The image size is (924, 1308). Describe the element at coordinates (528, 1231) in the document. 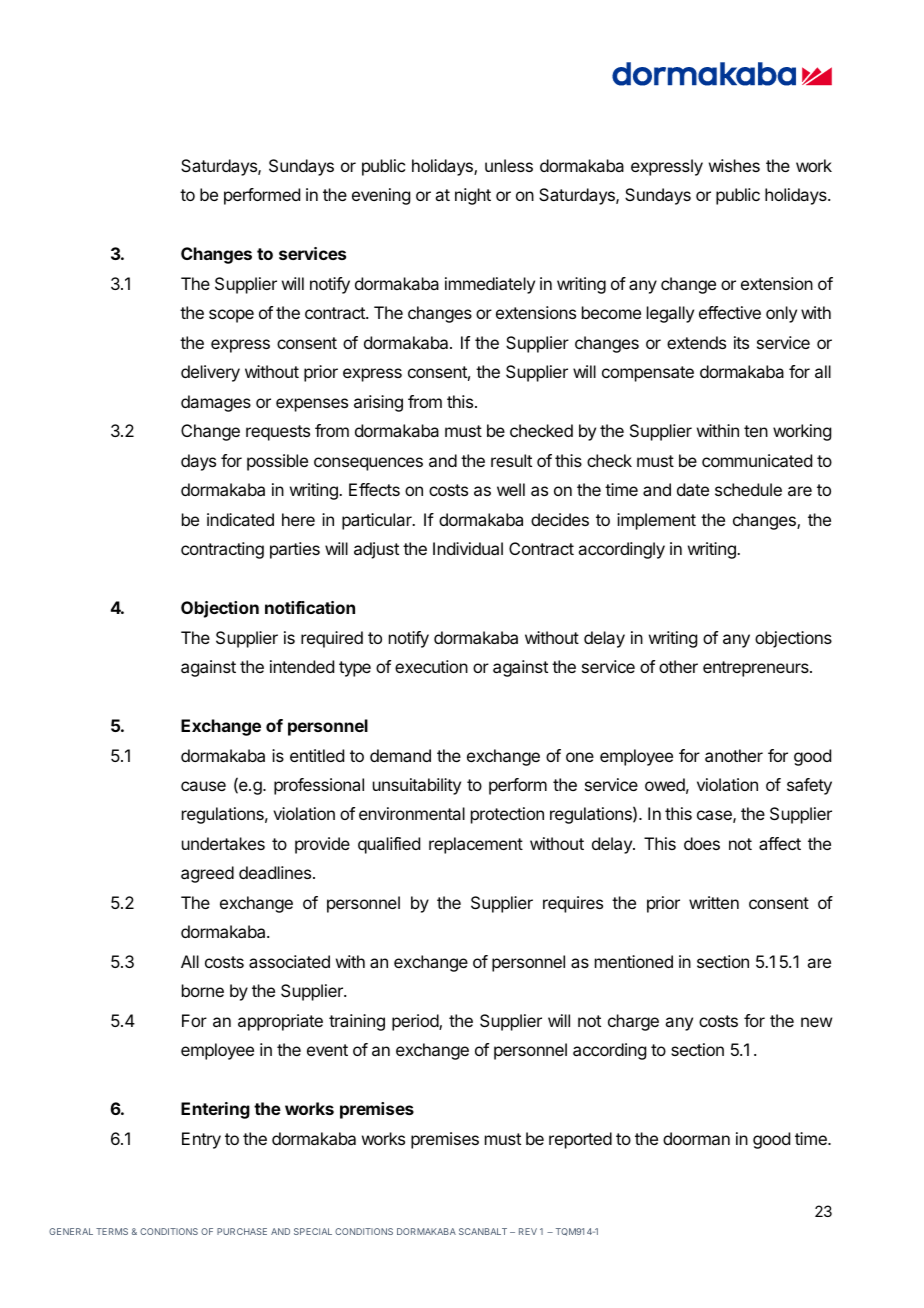

I see `REV` at that location.
